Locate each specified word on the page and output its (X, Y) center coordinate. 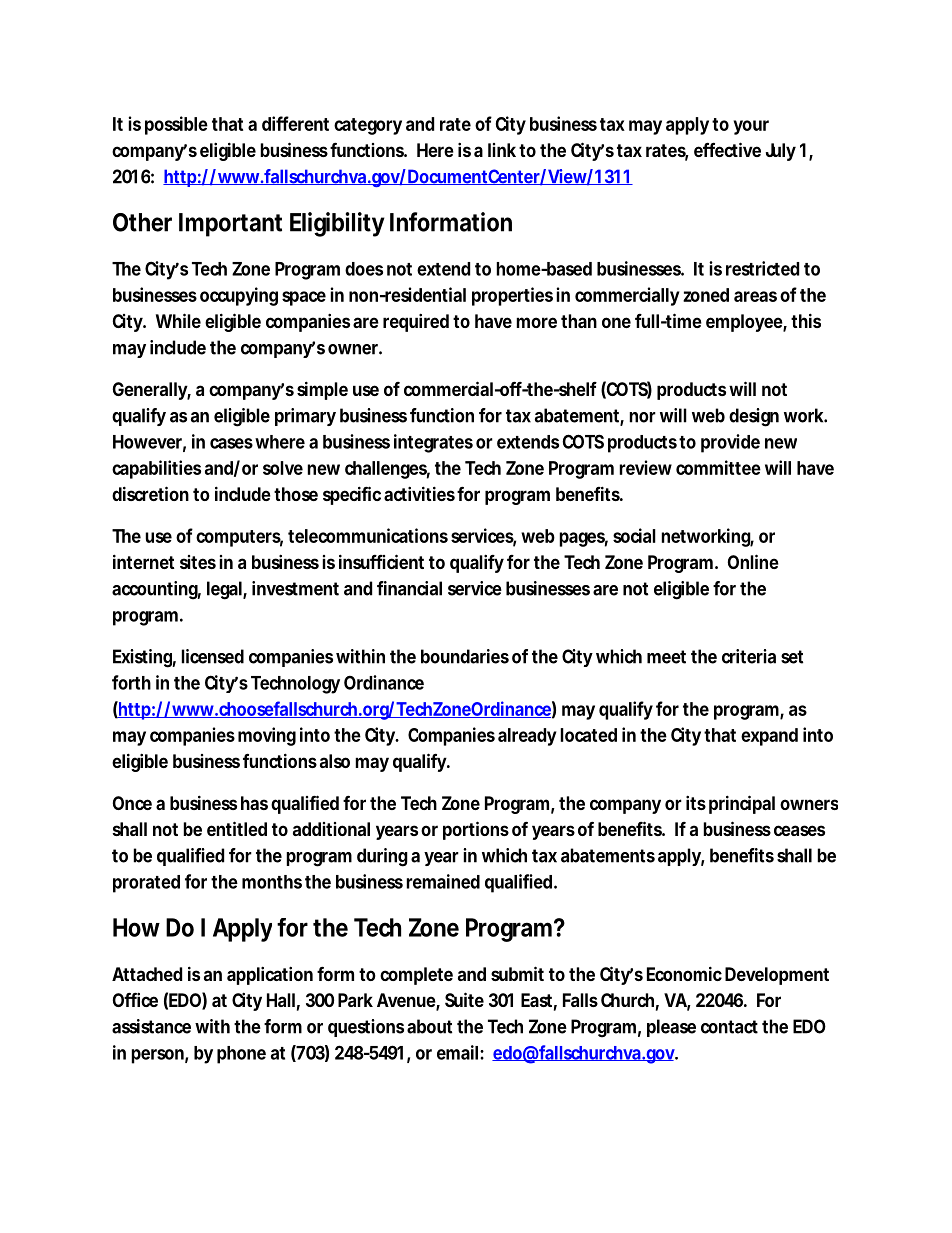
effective (727, 149)
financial (409, 588)
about (429, 1026)
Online (753, 561)
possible (176, 125)
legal (224, 590)
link (502, 150)
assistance (151, 1026)
